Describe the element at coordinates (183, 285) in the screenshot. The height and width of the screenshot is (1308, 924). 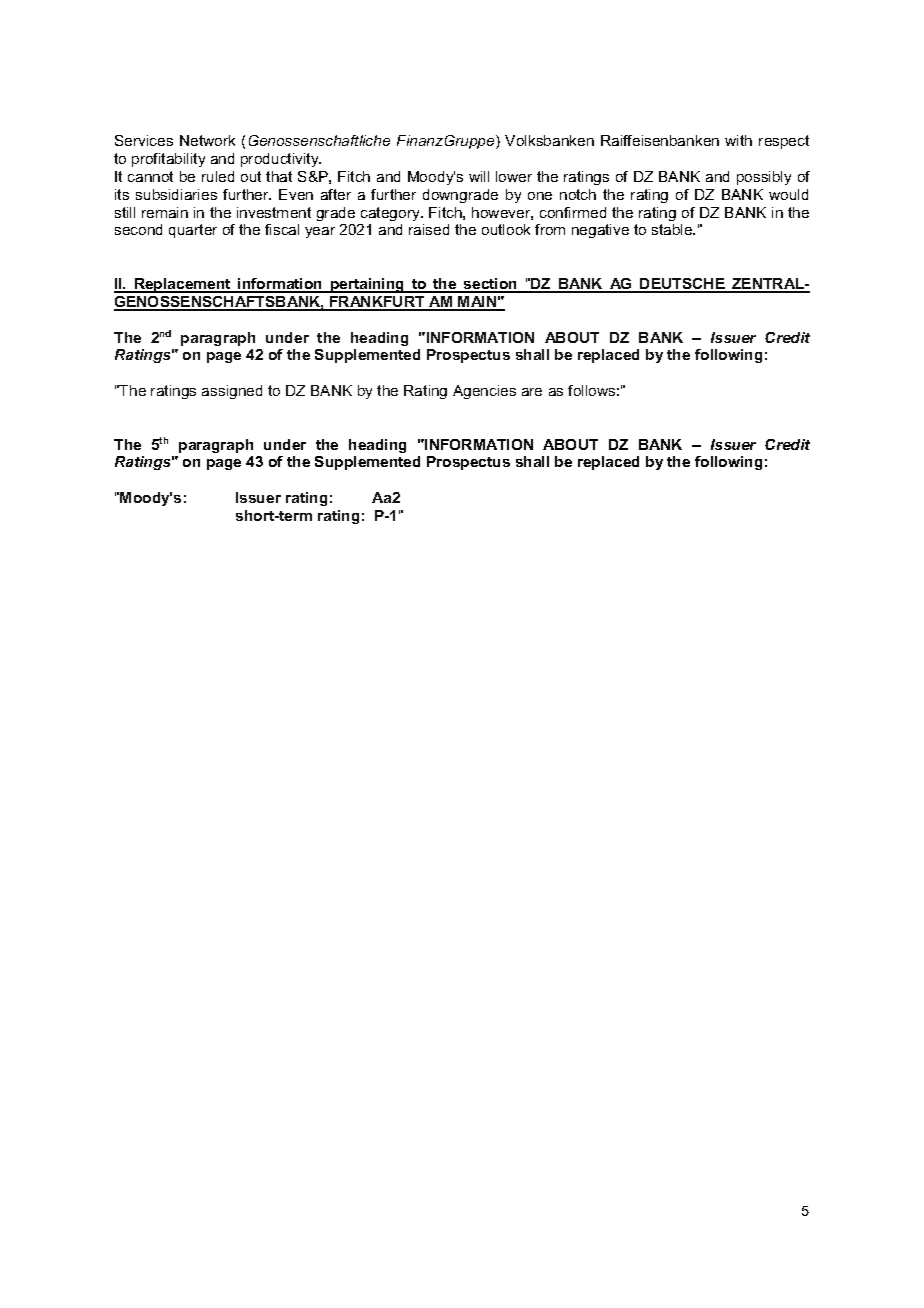
I see `Replacement` at that location.
